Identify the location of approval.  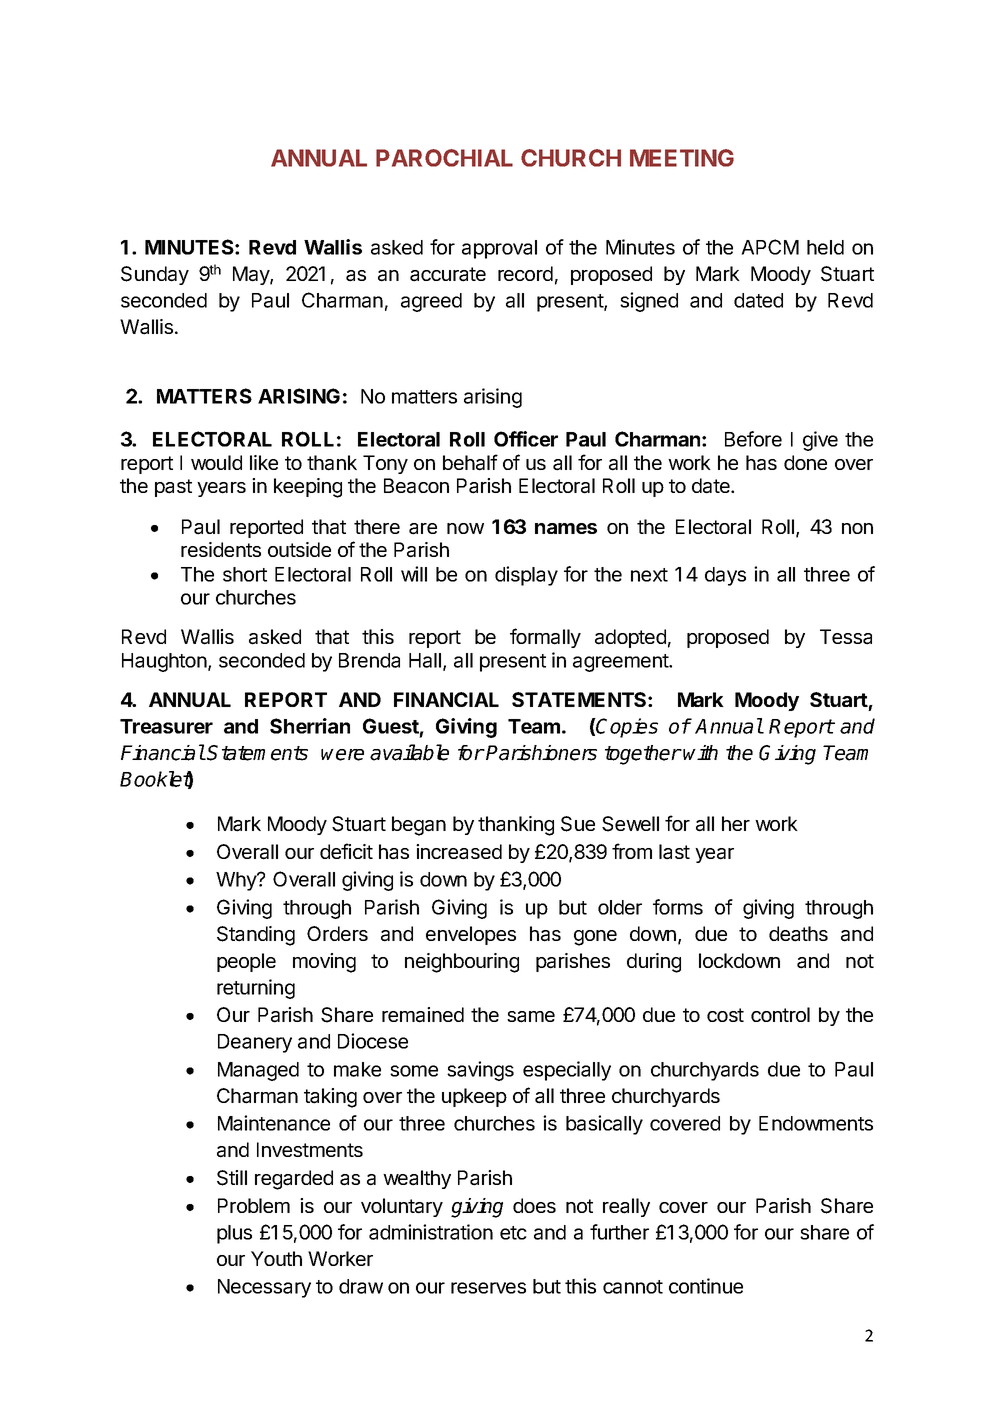
(499, 249).
